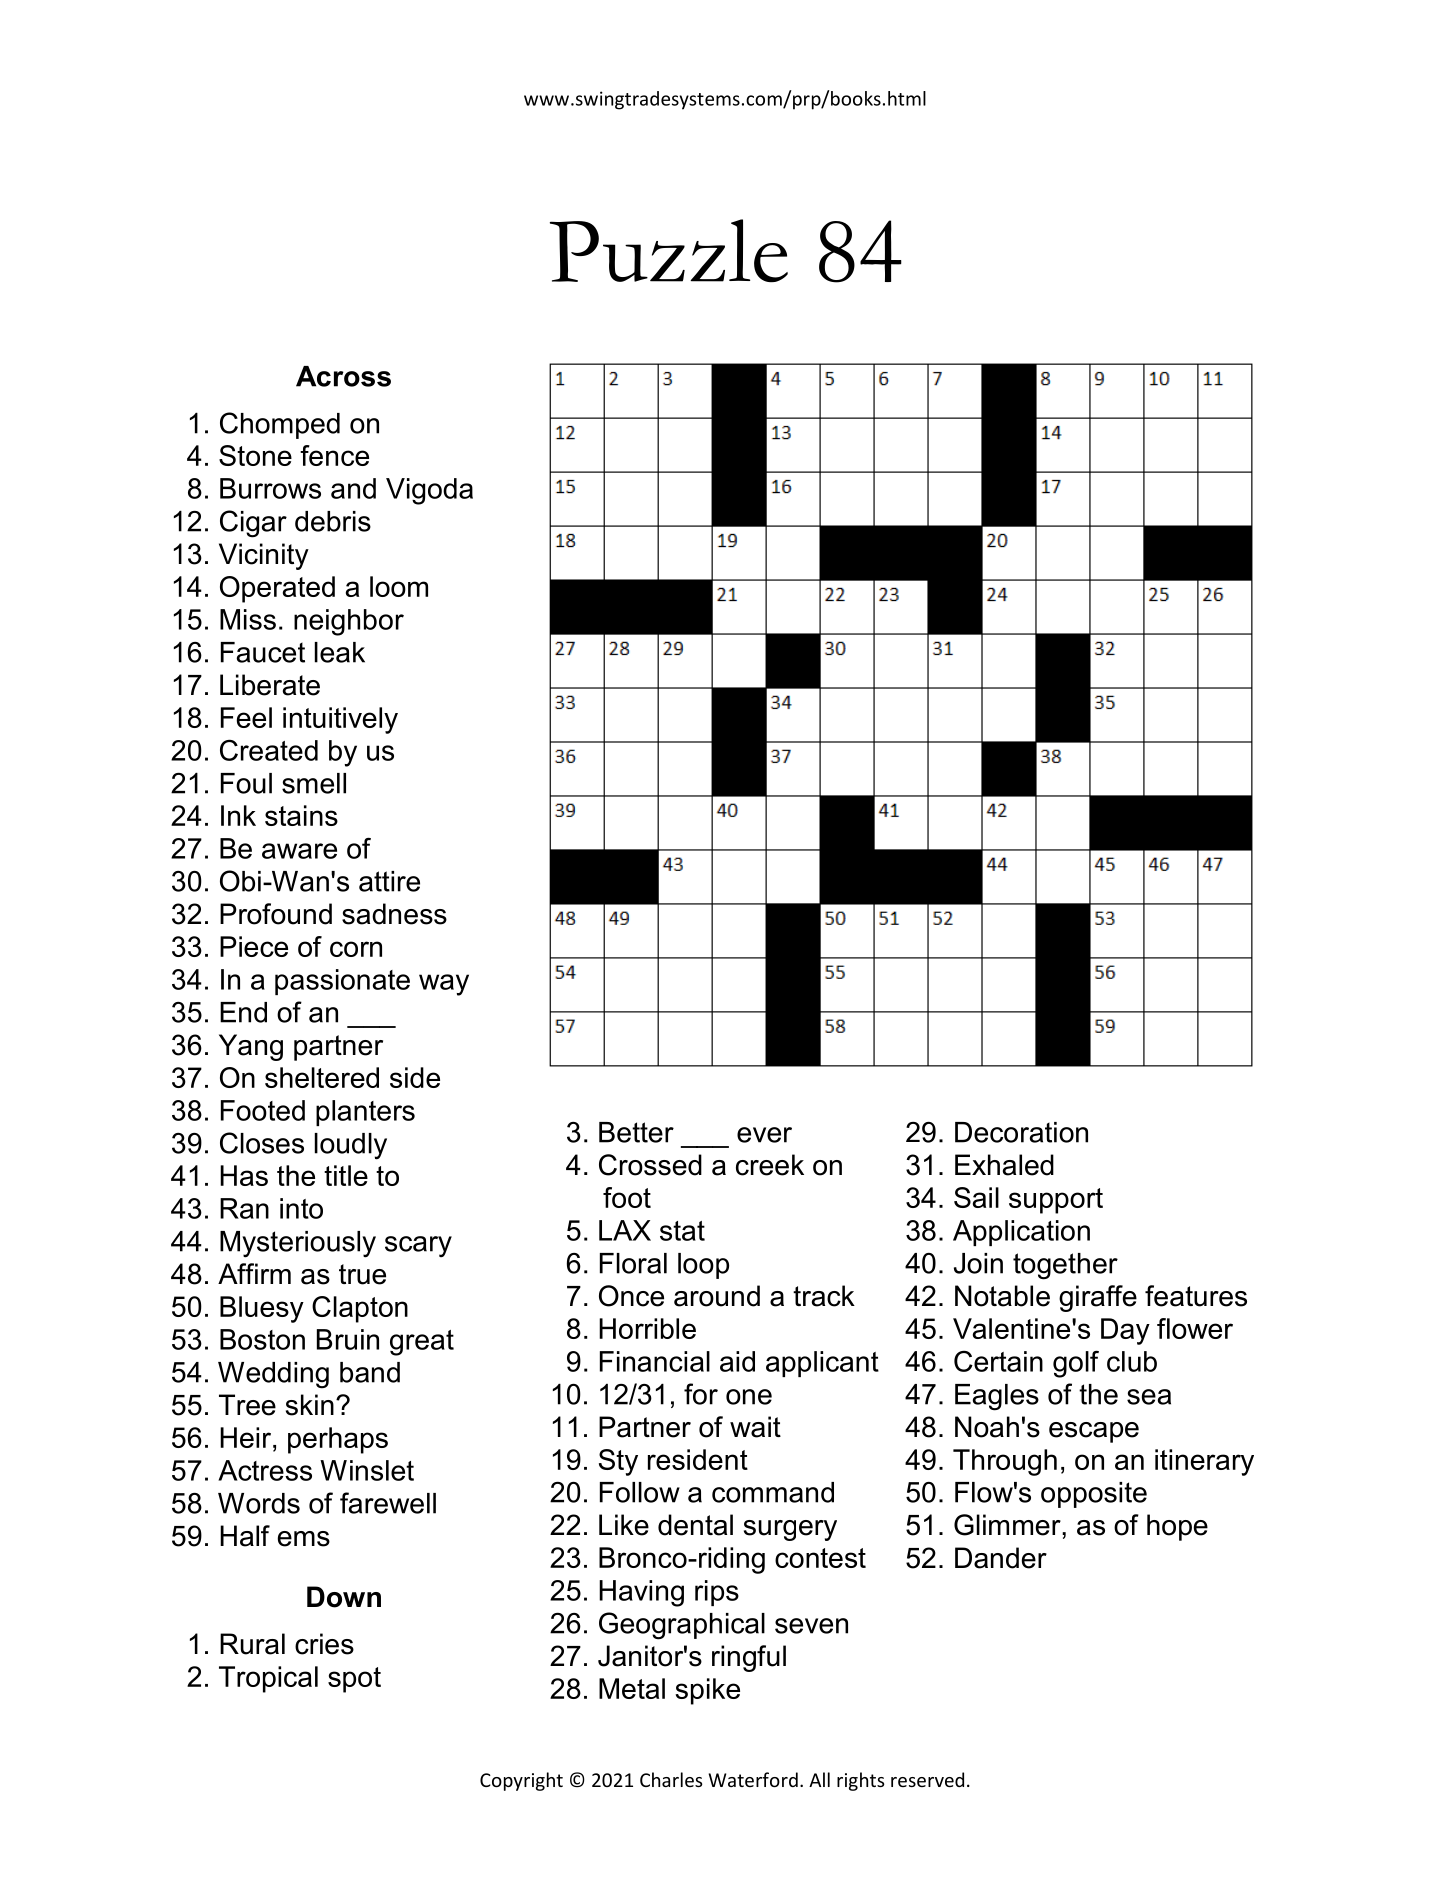 This screenshot has height=1878, width=1451. I want to click on Clapton, so click(360, 1309).
